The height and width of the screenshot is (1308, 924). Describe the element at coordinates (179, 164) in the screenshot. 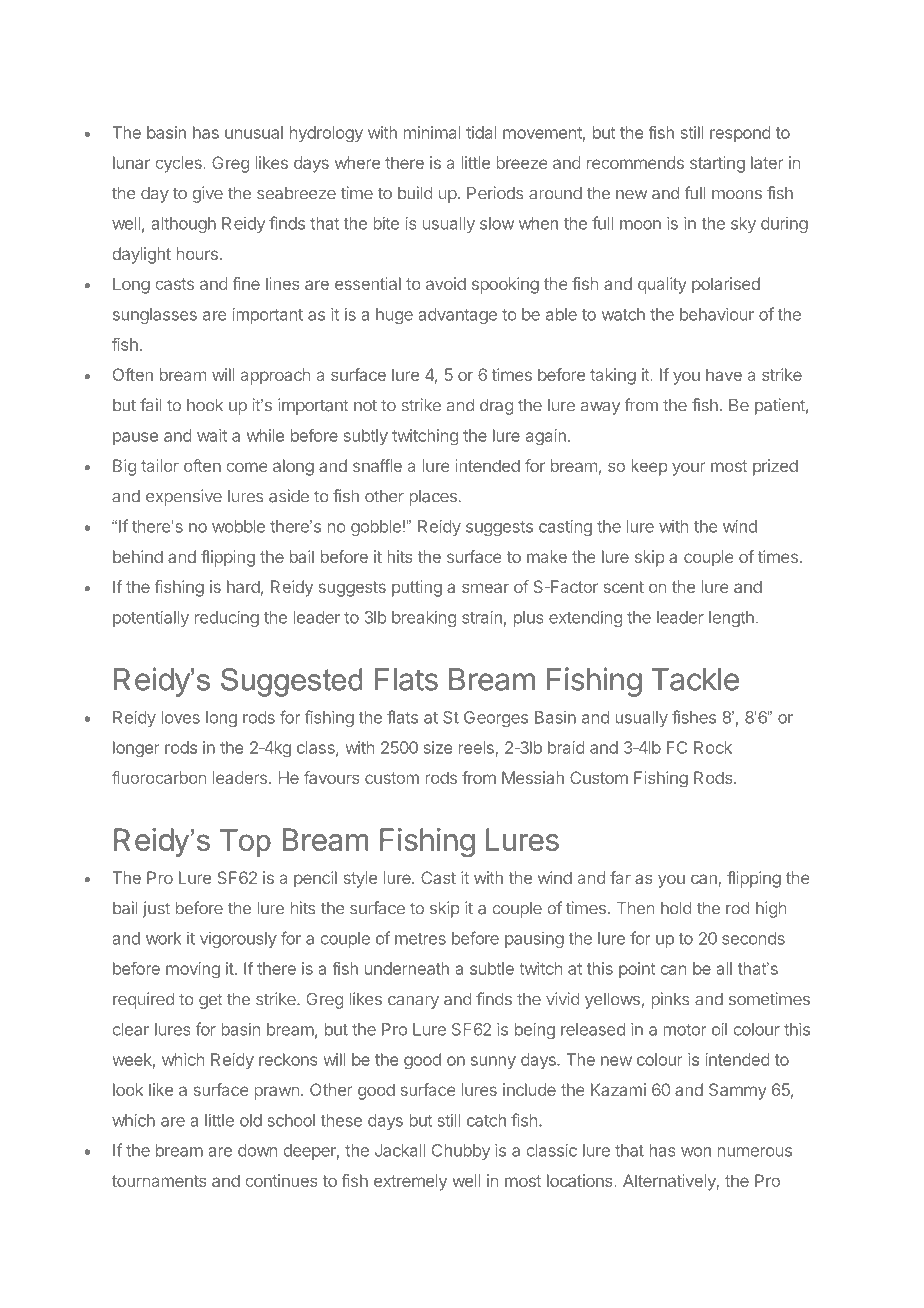

I see `cycles` at that location.
